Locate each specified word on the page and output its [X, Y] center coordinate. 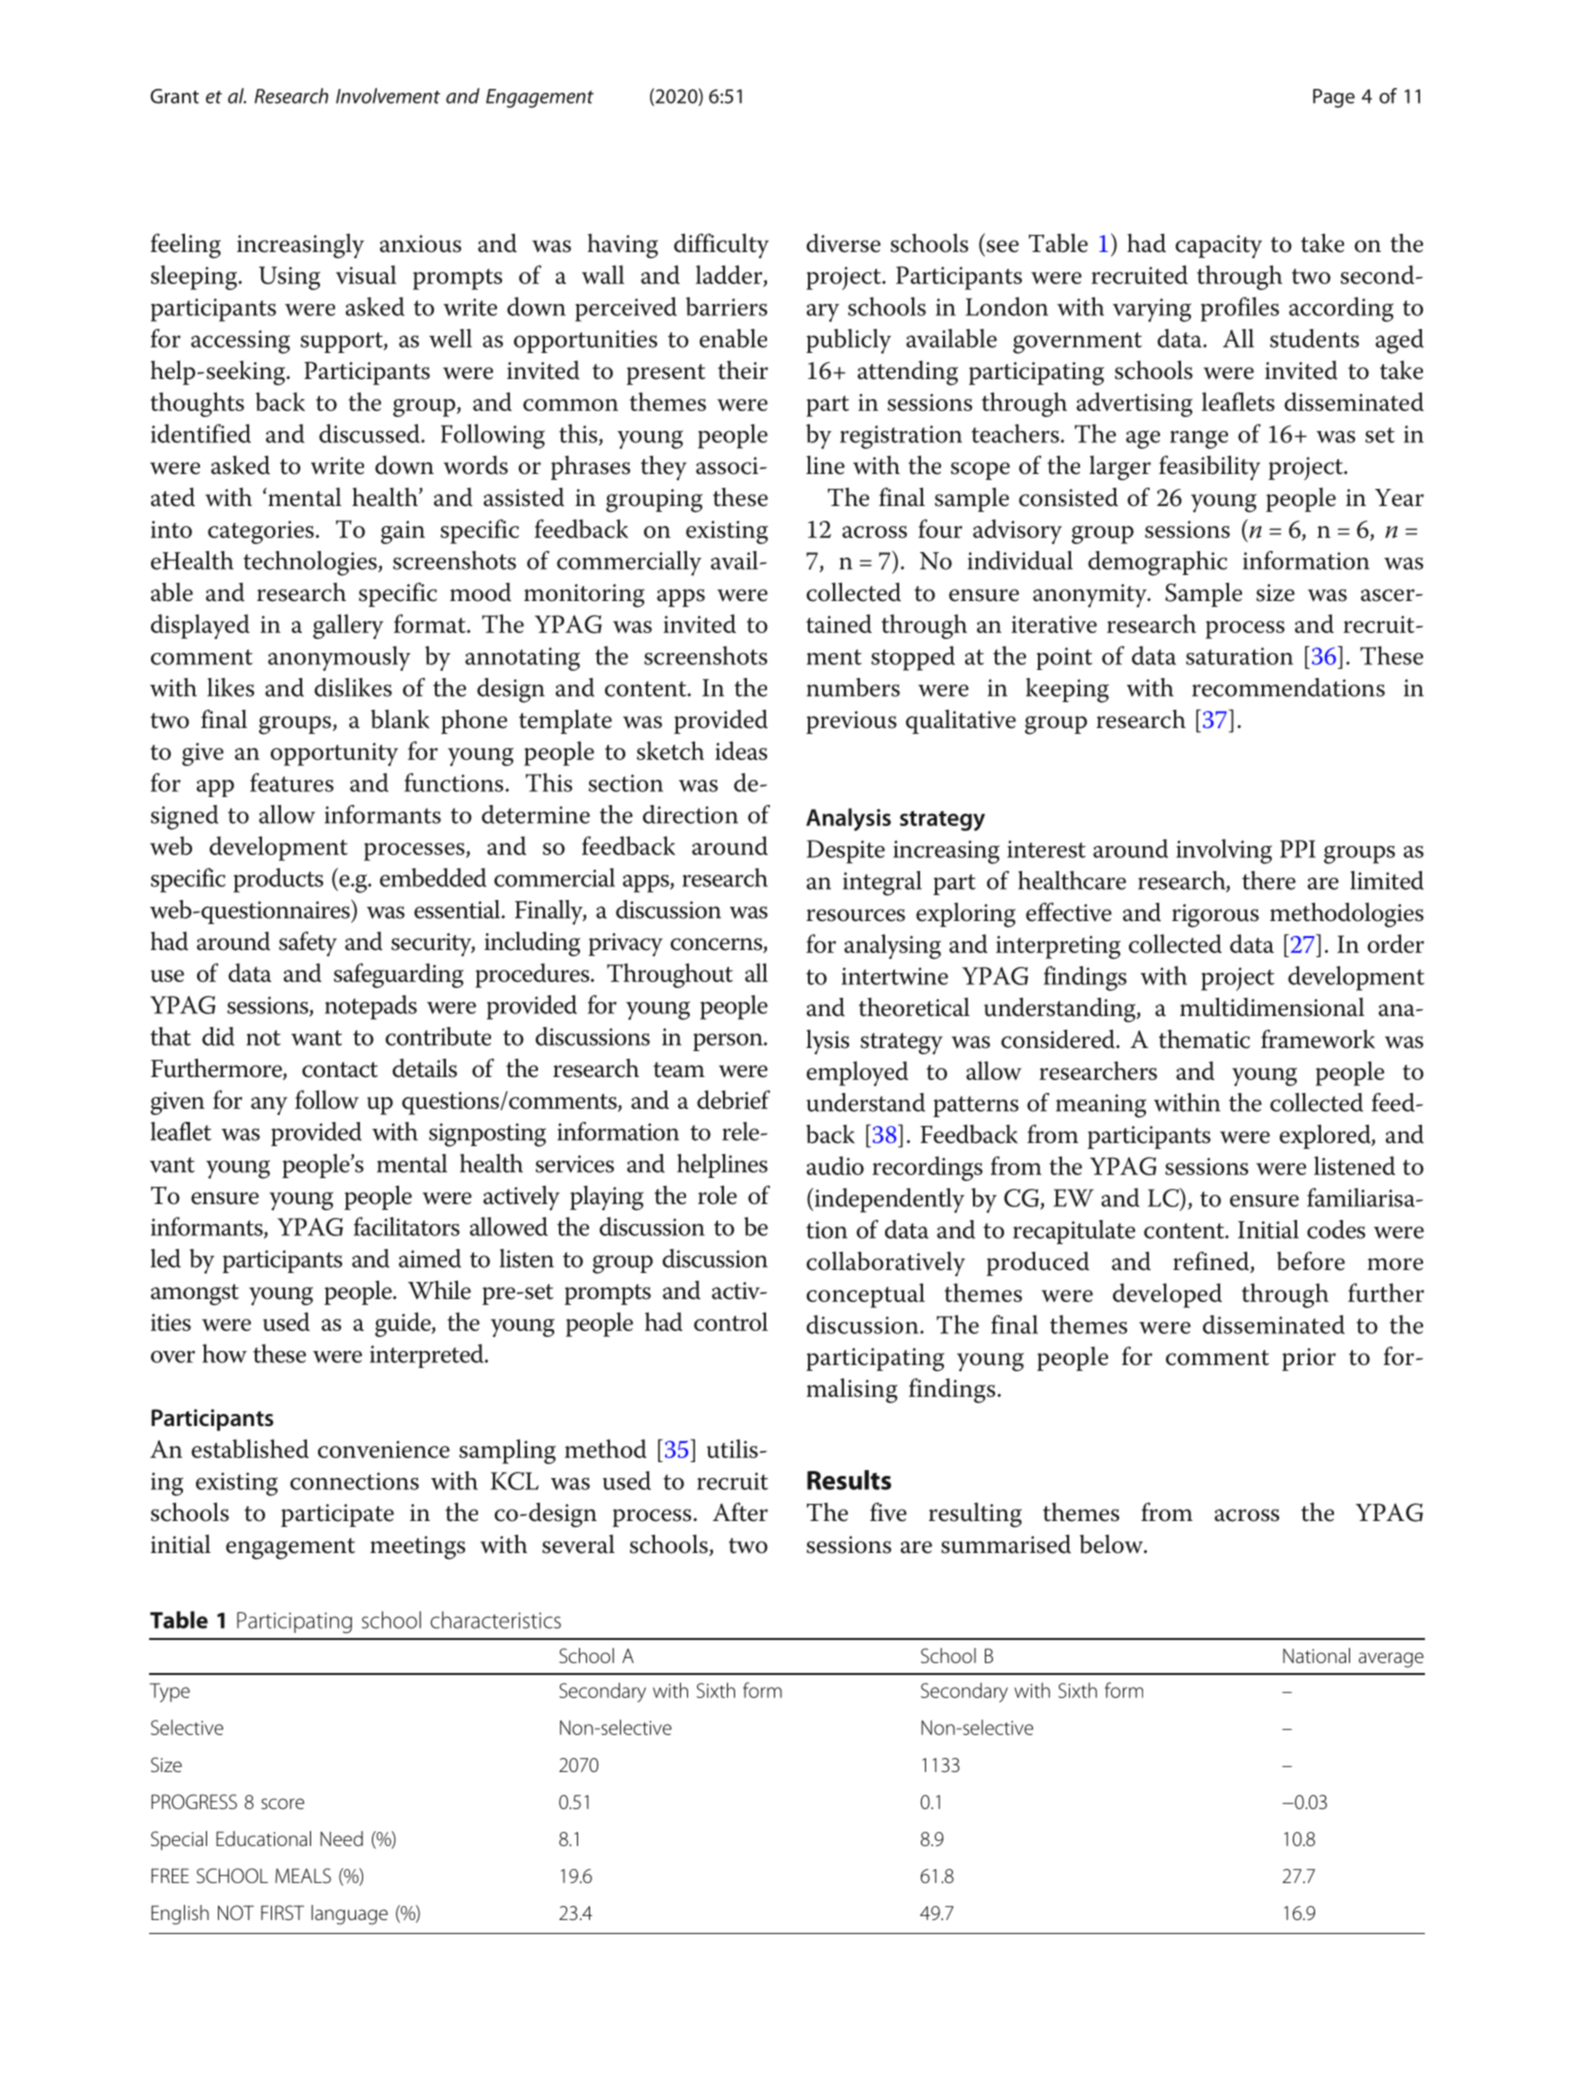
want [316, 1038]
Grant [174, 96]
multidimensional [1272, 1007]
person [729, 1042]
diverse [843, 243]
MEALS [303, 1875]
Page [1334, 98]
